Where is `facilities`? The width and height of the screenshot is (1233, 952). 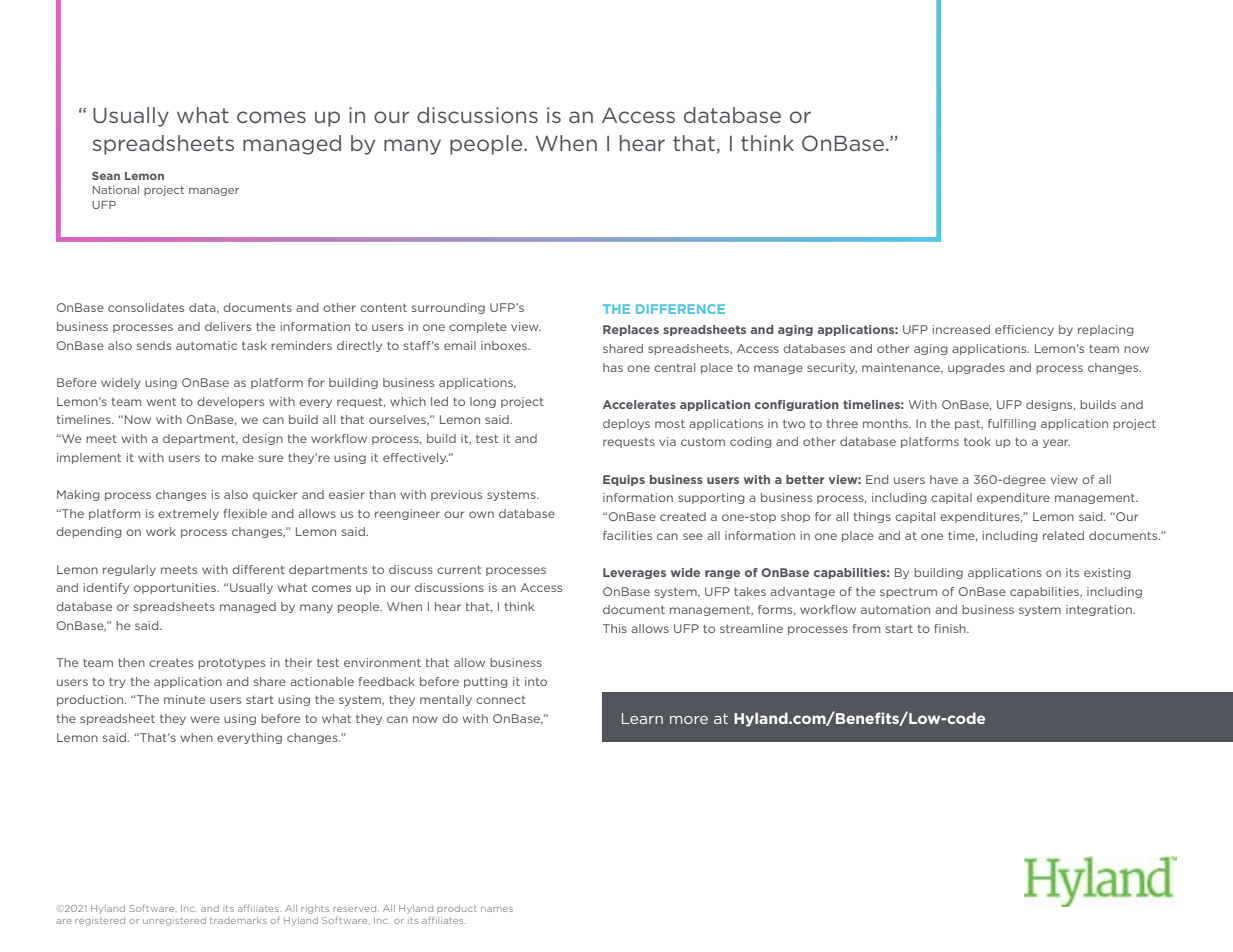 facilities is located at coordinates (627, 535).
